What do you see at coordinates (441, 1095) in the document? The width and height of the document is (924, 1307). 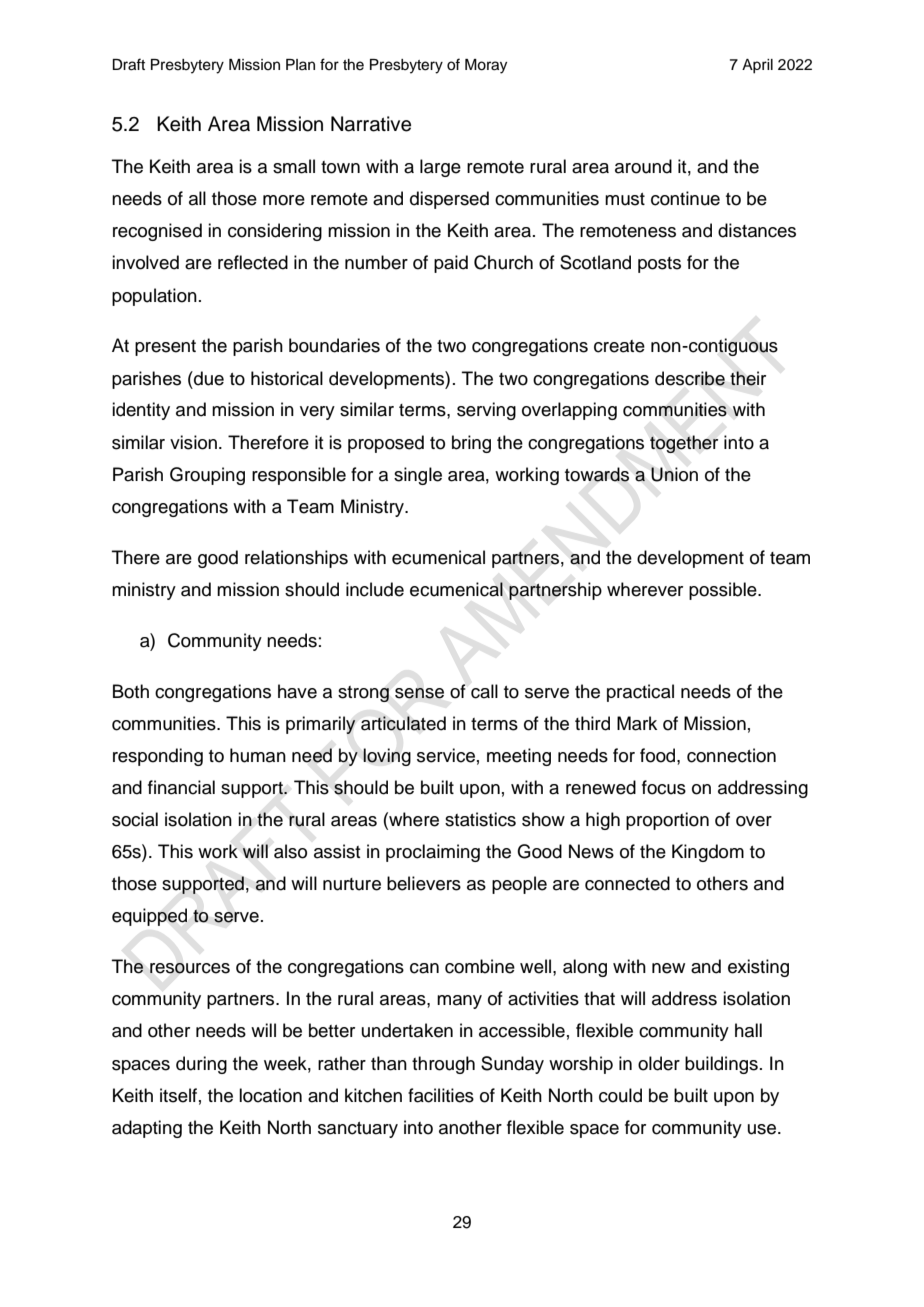 I see `facilities` at bounding box center [441, 1095].
